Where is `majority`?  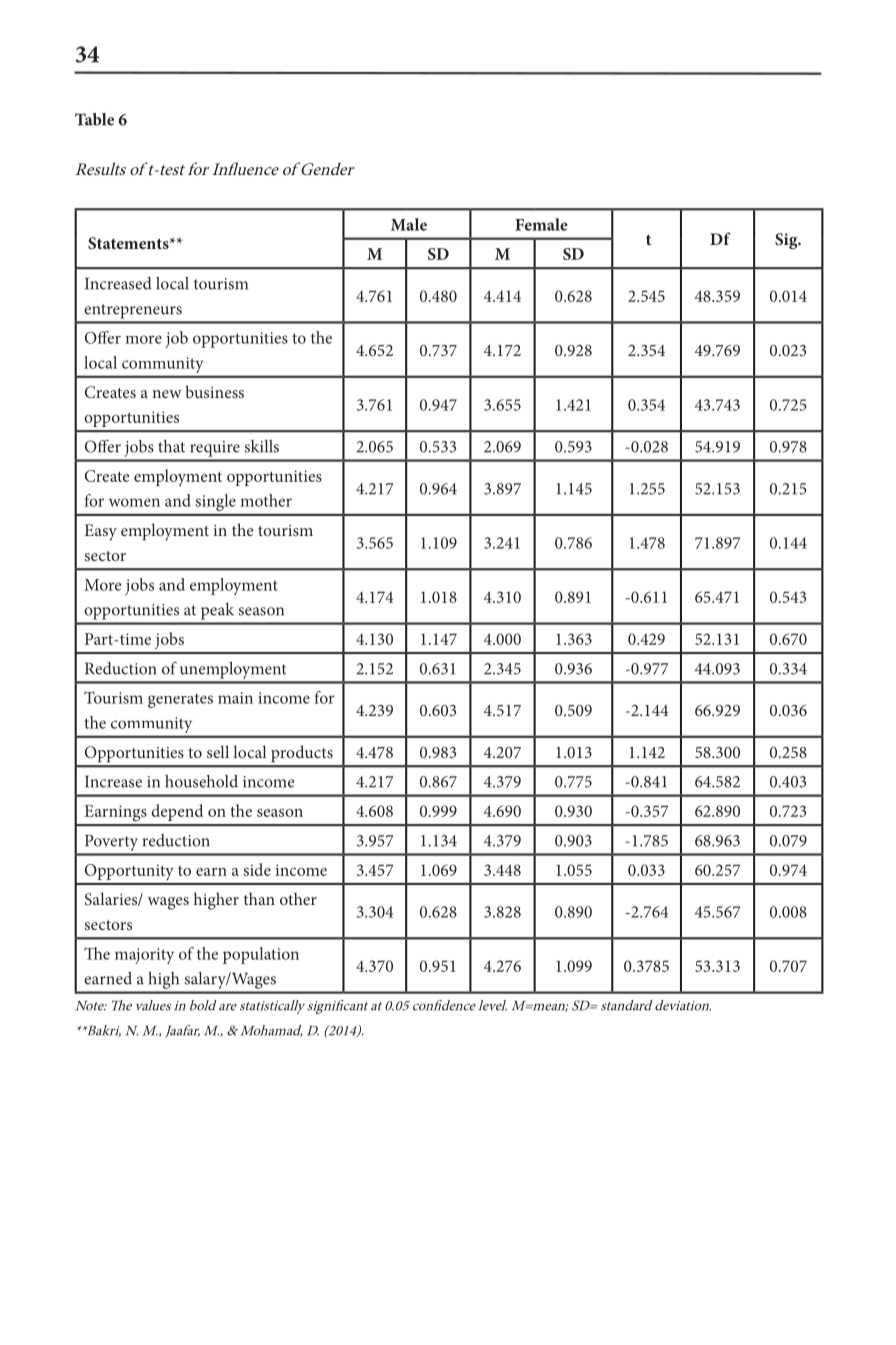 majority is located at coordinates (144, 956).
